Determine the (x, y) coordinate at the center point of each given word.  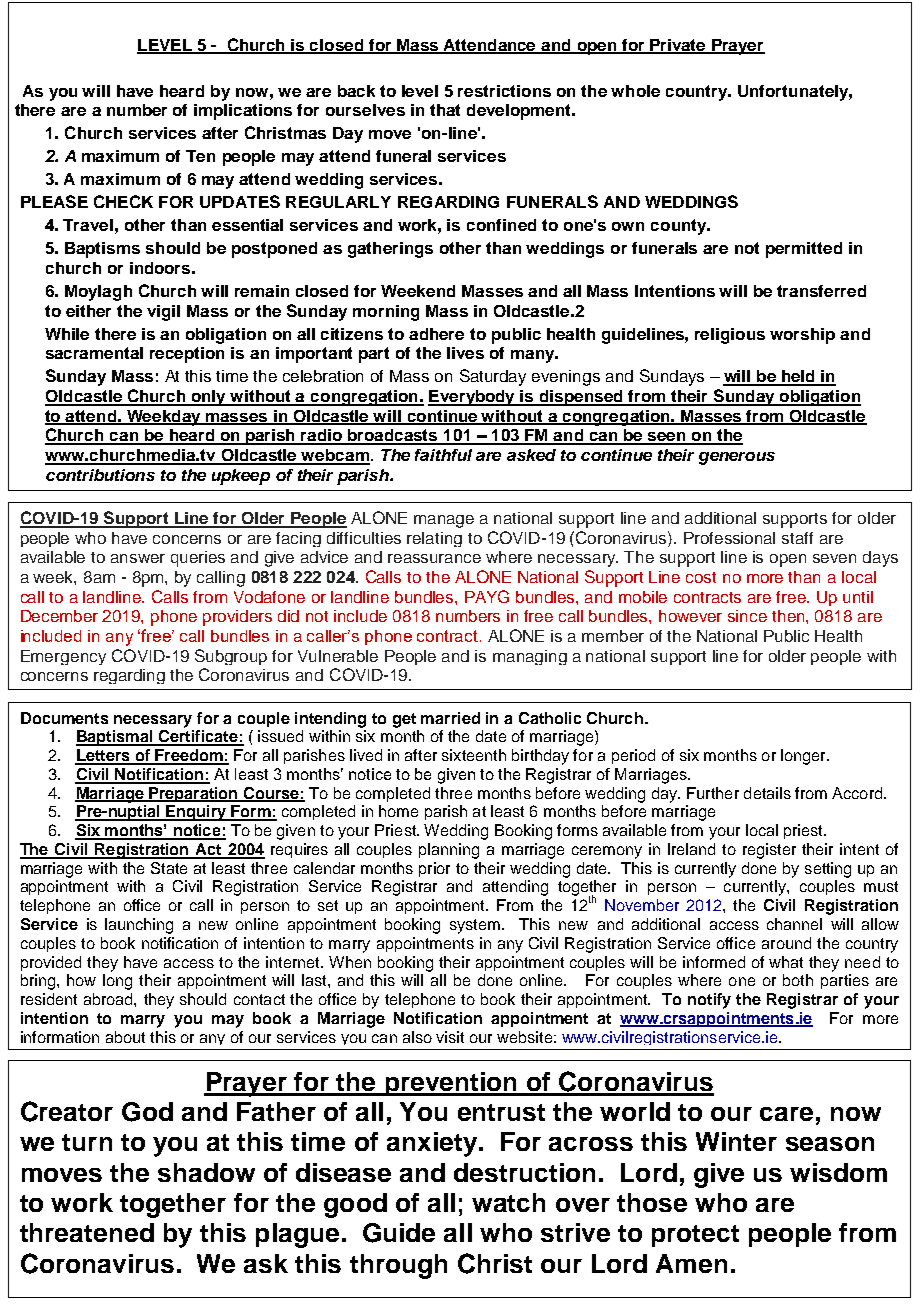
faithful (443, 455)
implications (243, 112)
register (769, 851)
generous (737, 458)
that (445, 110)
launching (139, 926)
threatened (87, 1232)
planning (449, 851)
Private (678, 46)
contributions (100, 475)
